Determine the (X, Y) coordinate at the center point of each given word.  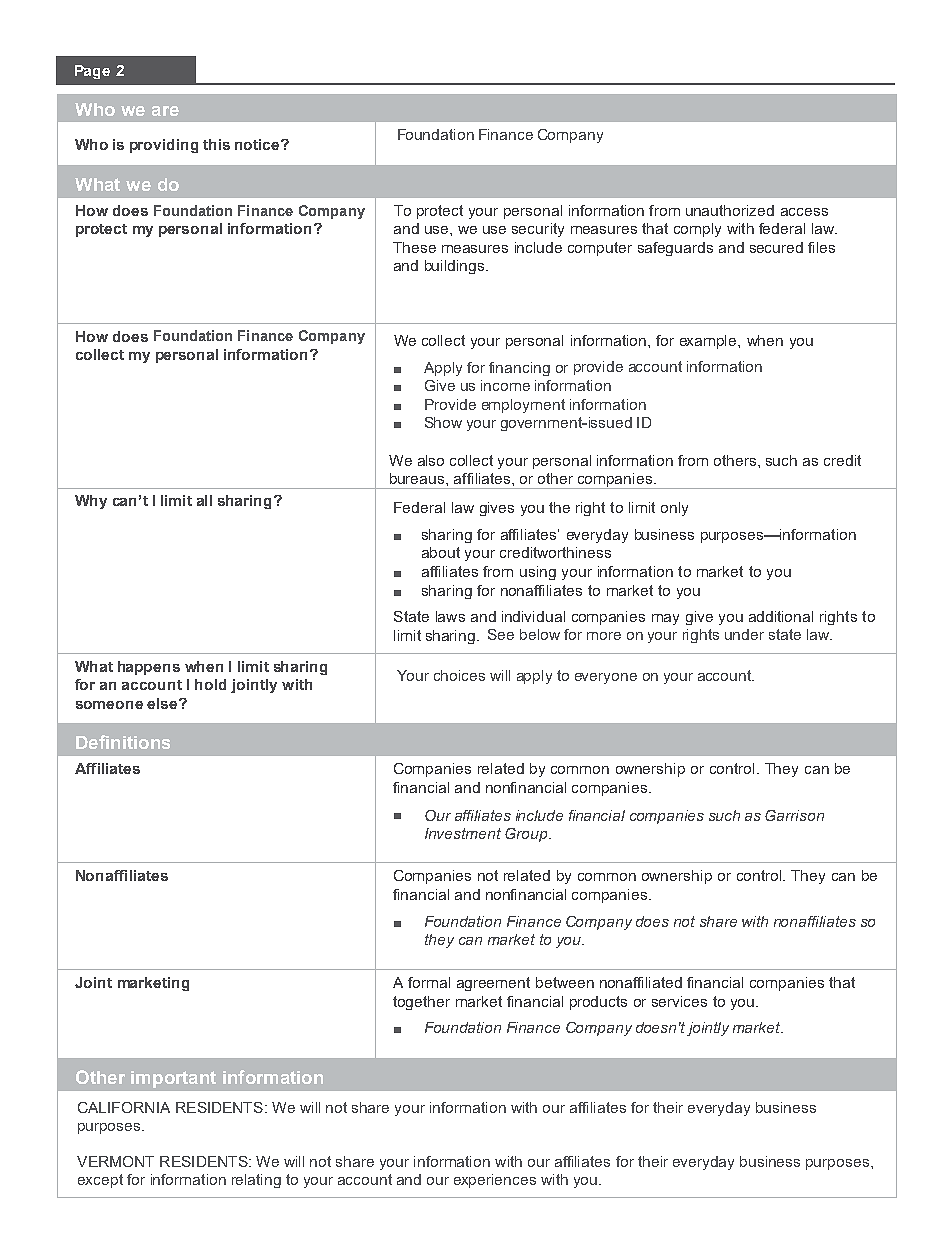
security (538, 230)
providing (164, 146)
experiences (495, 1181)
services (679, 1001)
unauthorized (730, 210)
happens (149, 668)
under (744, 634)
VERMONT (115, 1161)
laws (450, 616)
